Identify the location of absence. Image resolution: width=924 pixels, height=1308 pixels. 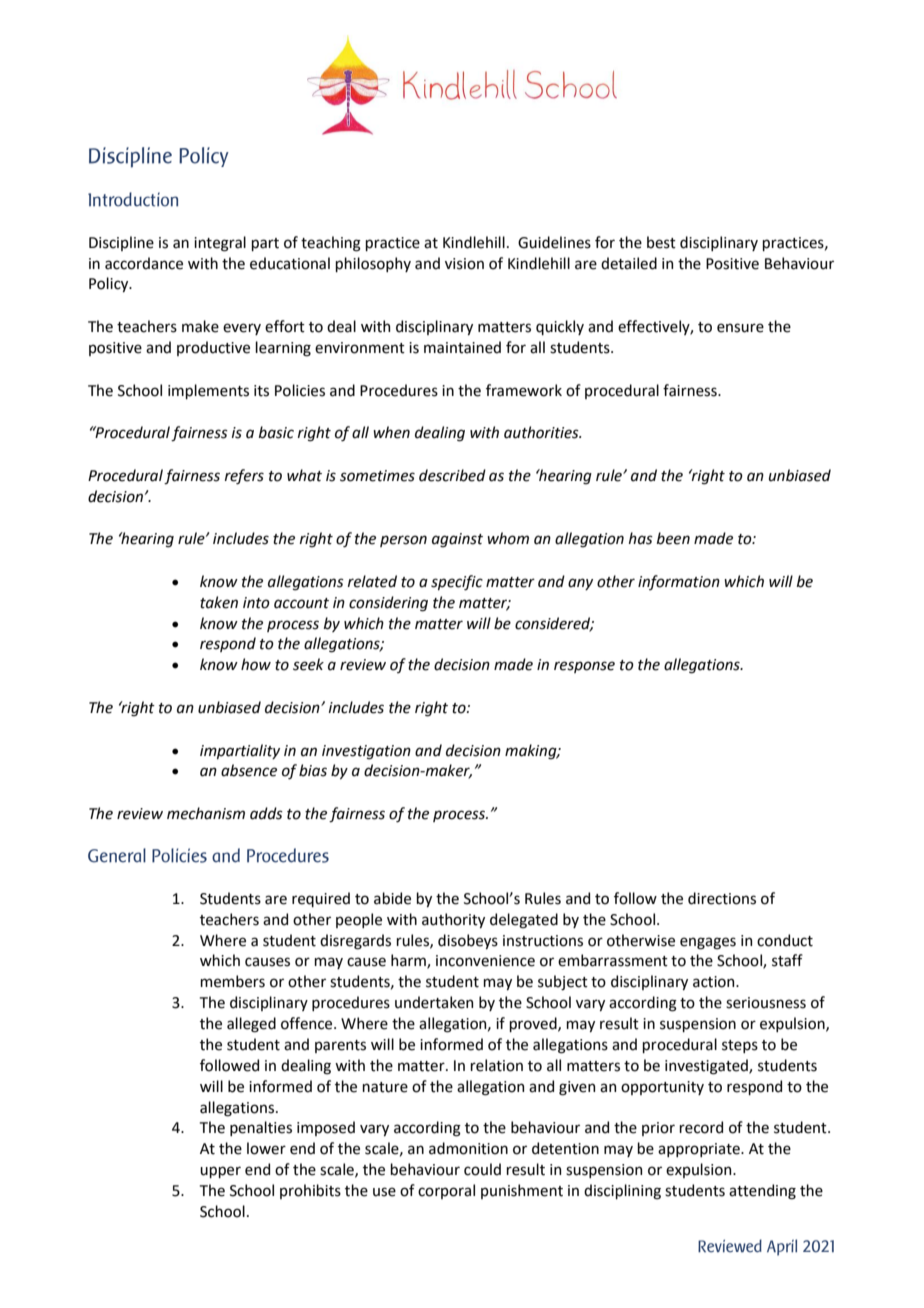
(249, 770).
